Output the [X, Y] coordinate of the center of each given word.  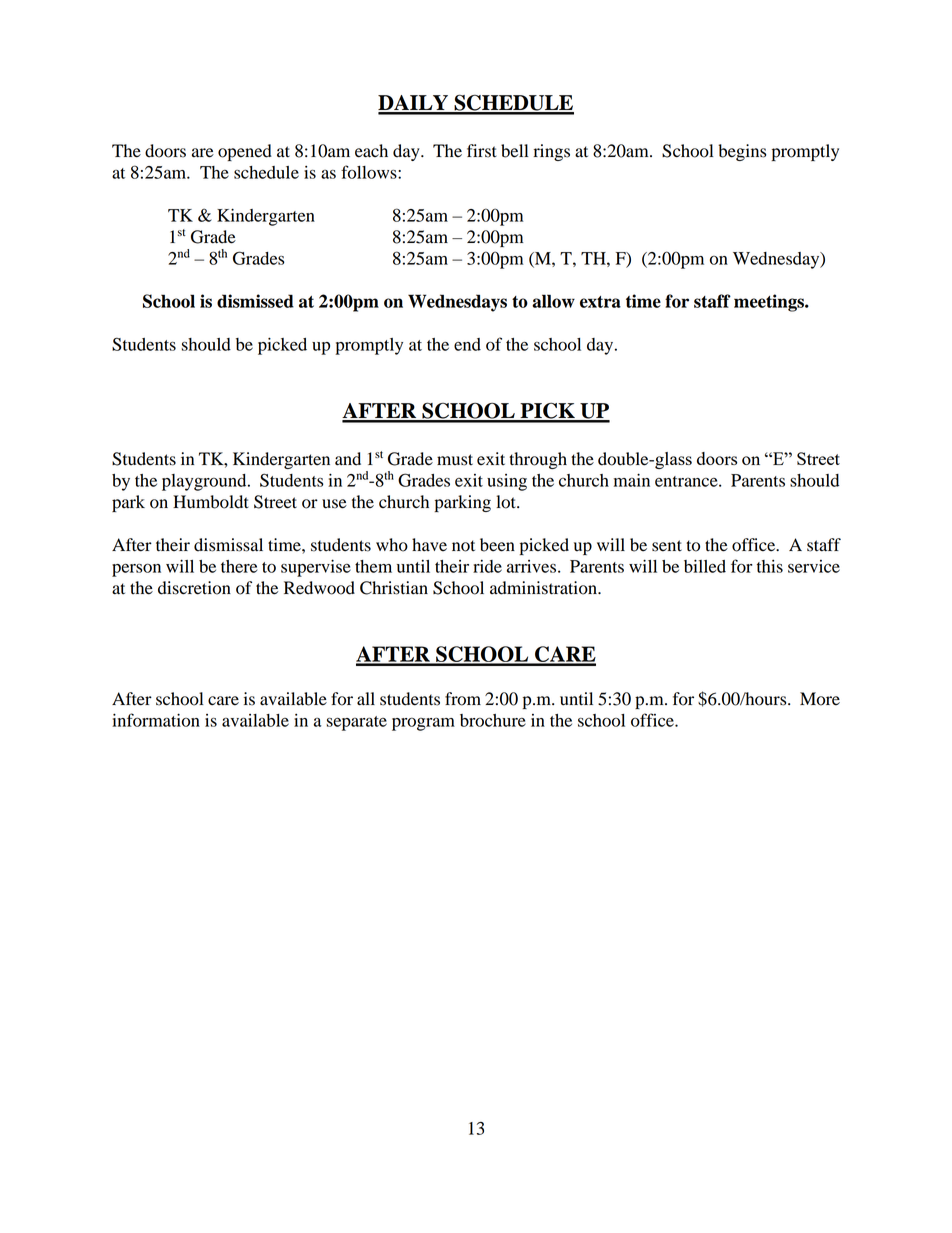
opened [245, 152]
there [239, 566]
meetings [770, 303]
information [156, 720]
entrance [687, 481]
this [770, 566]
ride [487, 566]
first [482, 151]
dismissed [255, 301]
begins [742, 152]
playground [205, 482]
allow [553, 301]
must [455, 460]
